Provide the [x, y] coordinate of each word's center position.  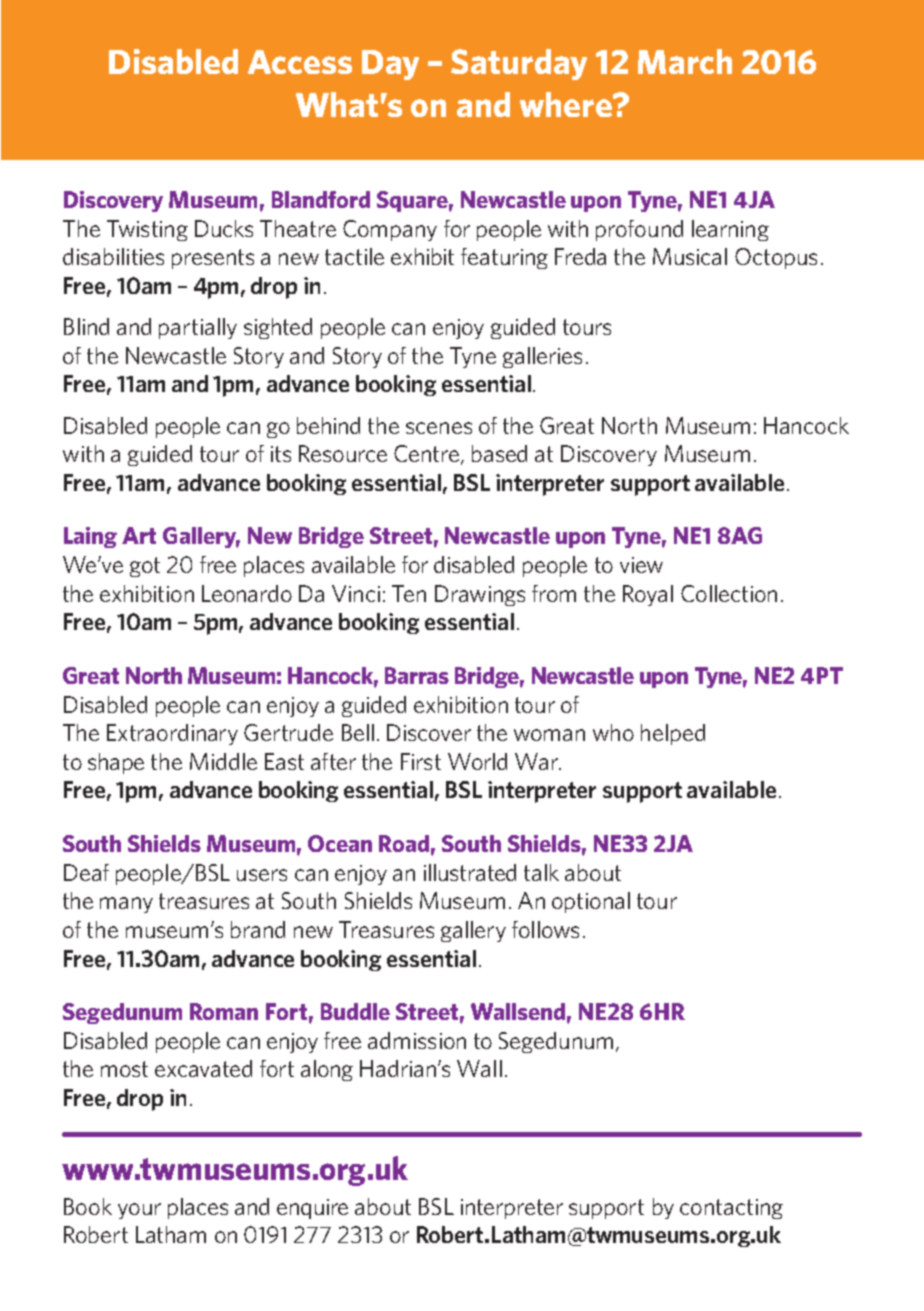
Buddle [355, 1011]
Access [300, 62]
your [139, 1211]
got [145, 567]
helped [673, 734]
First [421, 761]
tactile [354, 256]
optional [591, 902]
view [641, 565]
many [126, 905]
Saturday [519, 64]
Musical [690, 256]
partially [198, 328]
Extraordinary [172, 734]
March [685, 61]
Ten [409, 593]
